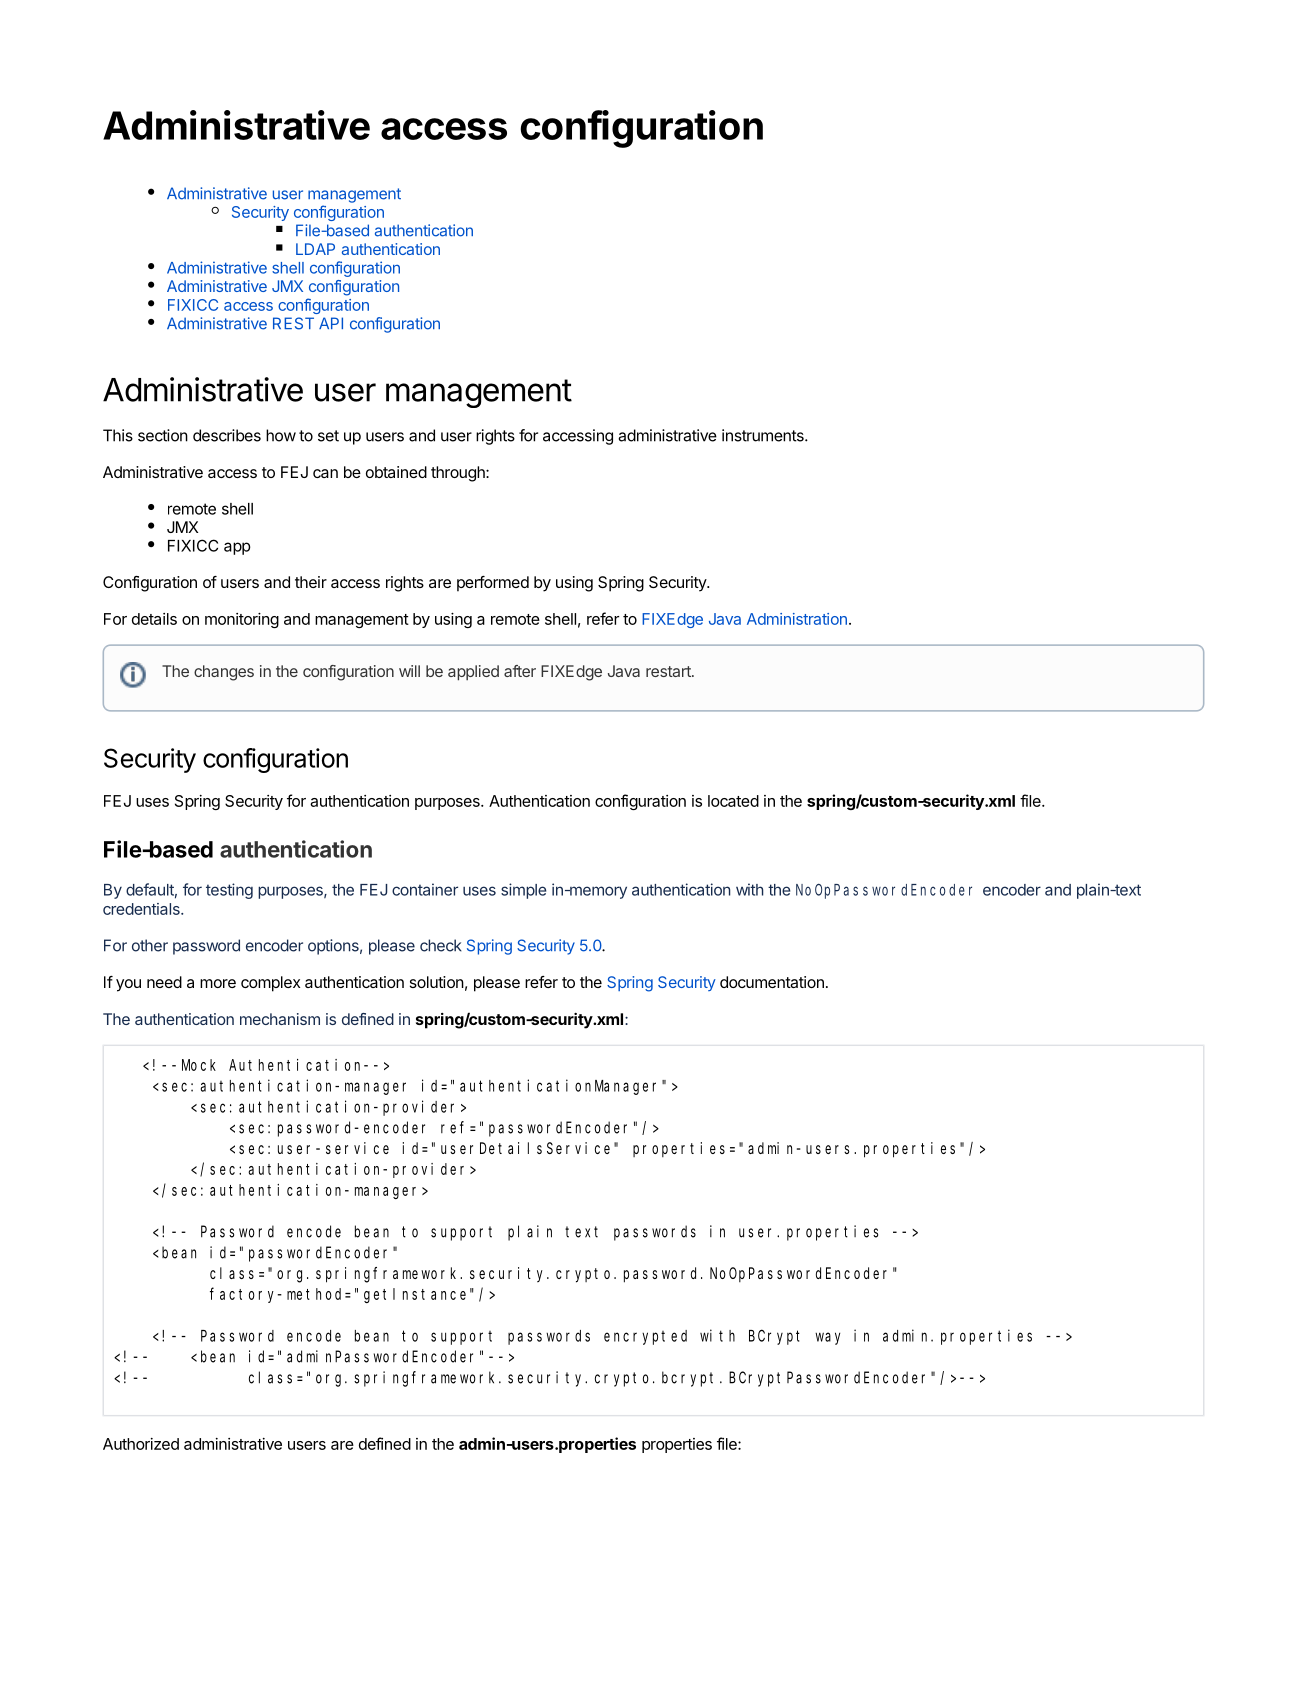  I want to click on changes, so click(224, 673).
